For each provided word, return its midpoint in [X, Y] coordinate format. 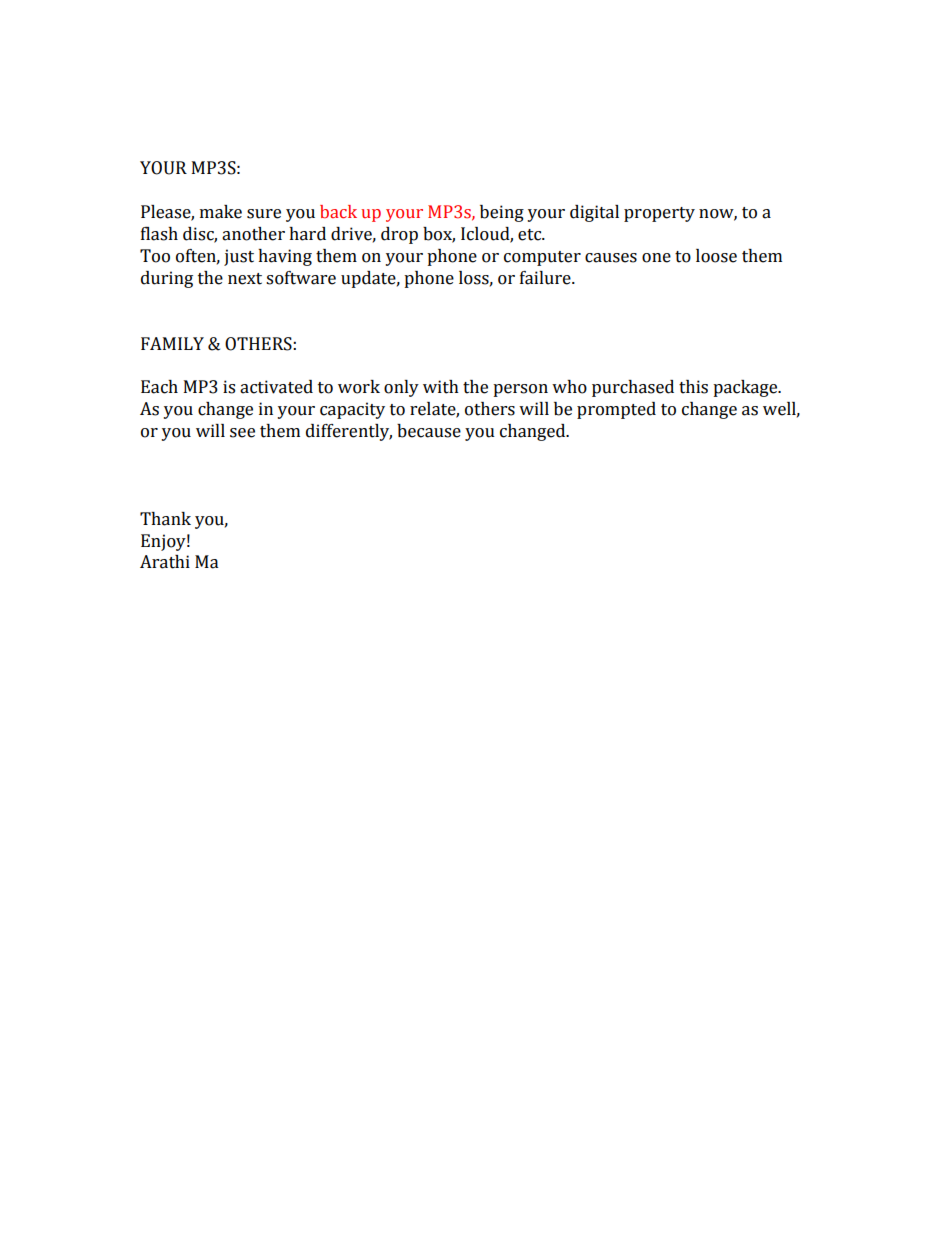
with [441, 387]
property [659, 214]
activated [276, 387]
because [429, 431]
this [693, 387]
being [502, 213]
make [221, 212]
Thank [165, 519]
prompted [616, 410]
